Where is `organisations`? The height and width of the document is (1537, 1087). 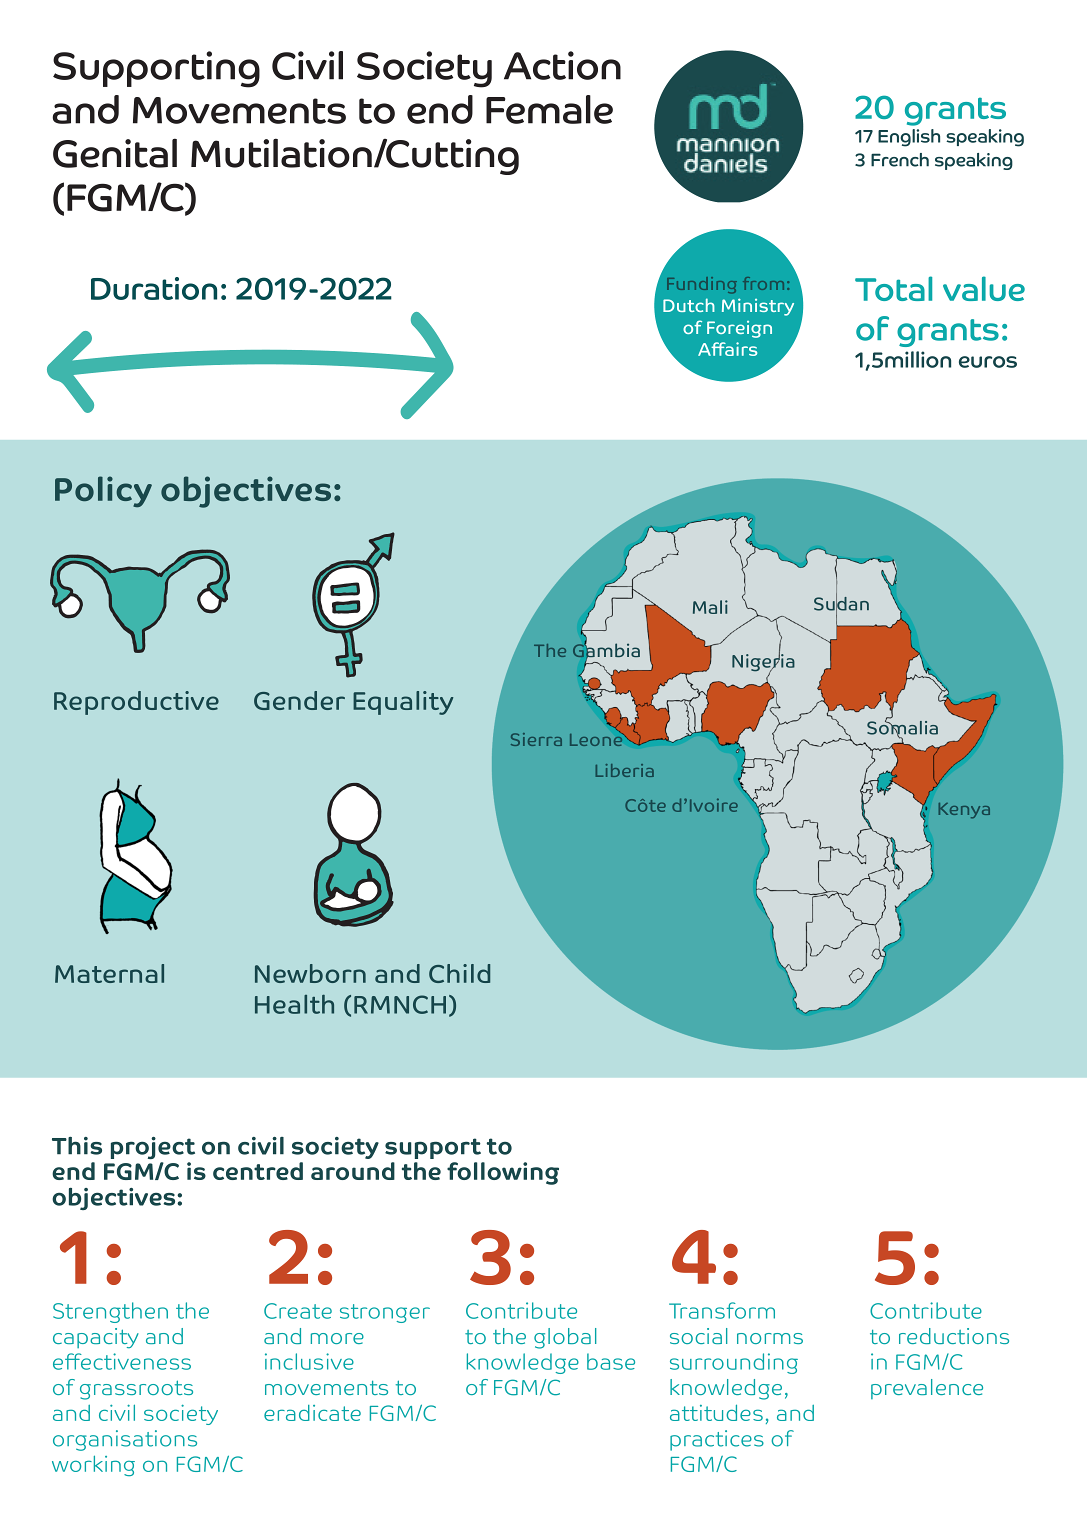 organisations is located at coordinates (125, 1440).
